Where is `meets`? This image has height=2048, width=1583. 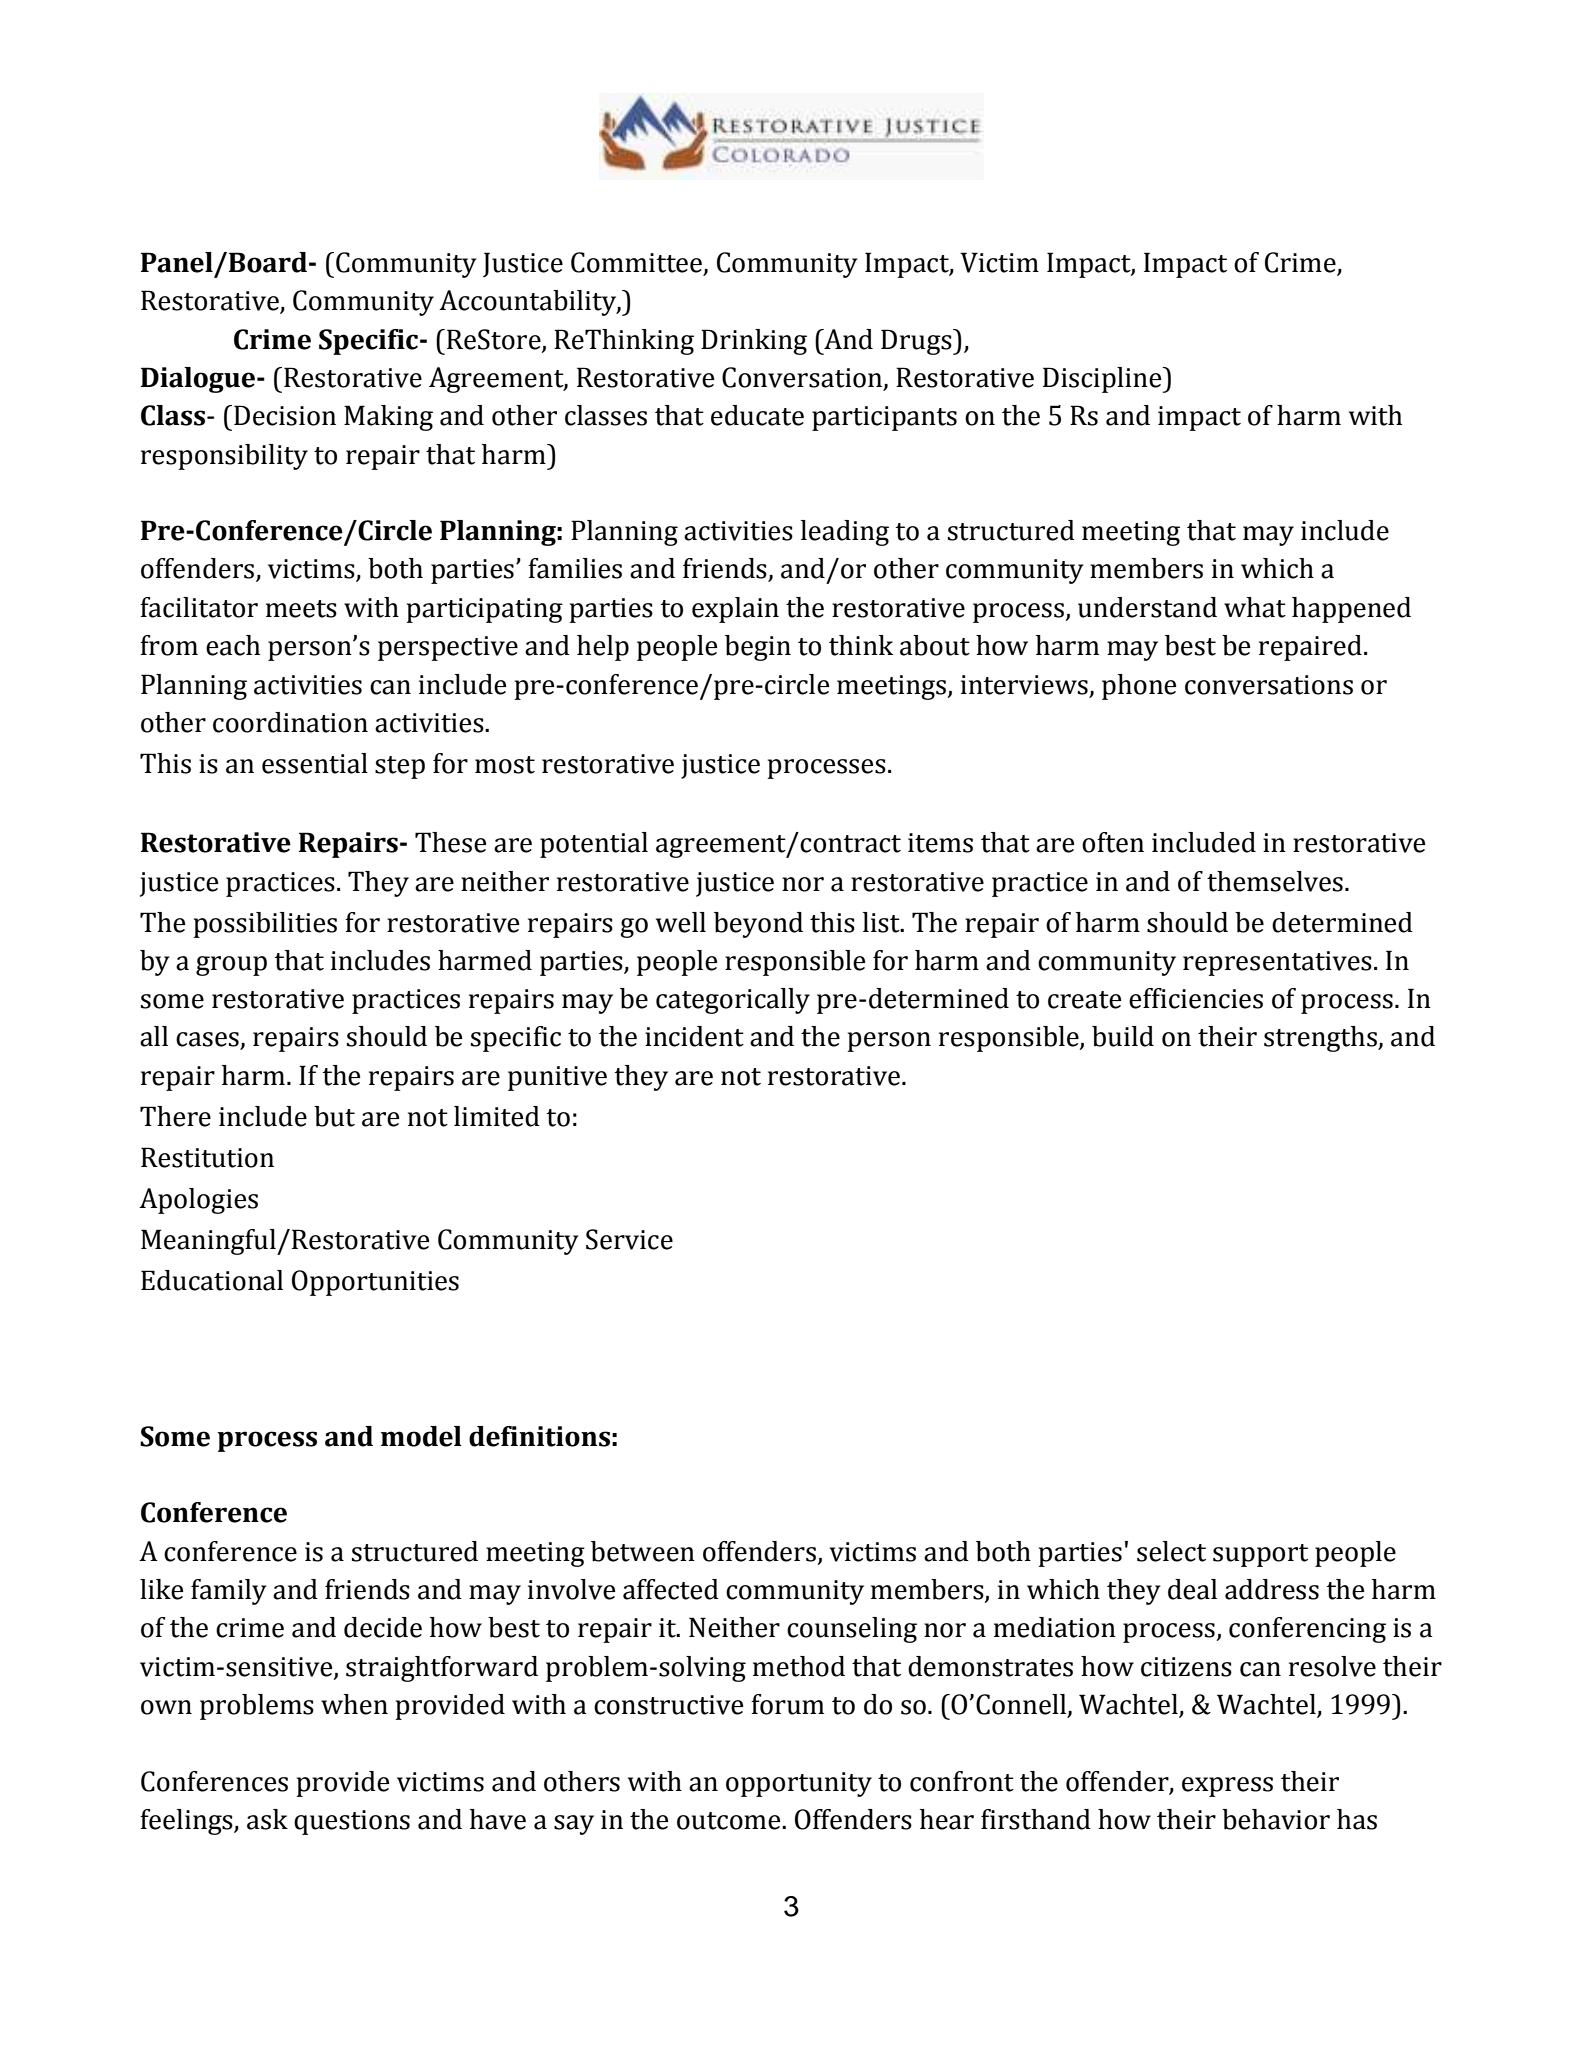 meets is located at coordinates (301, 609).
